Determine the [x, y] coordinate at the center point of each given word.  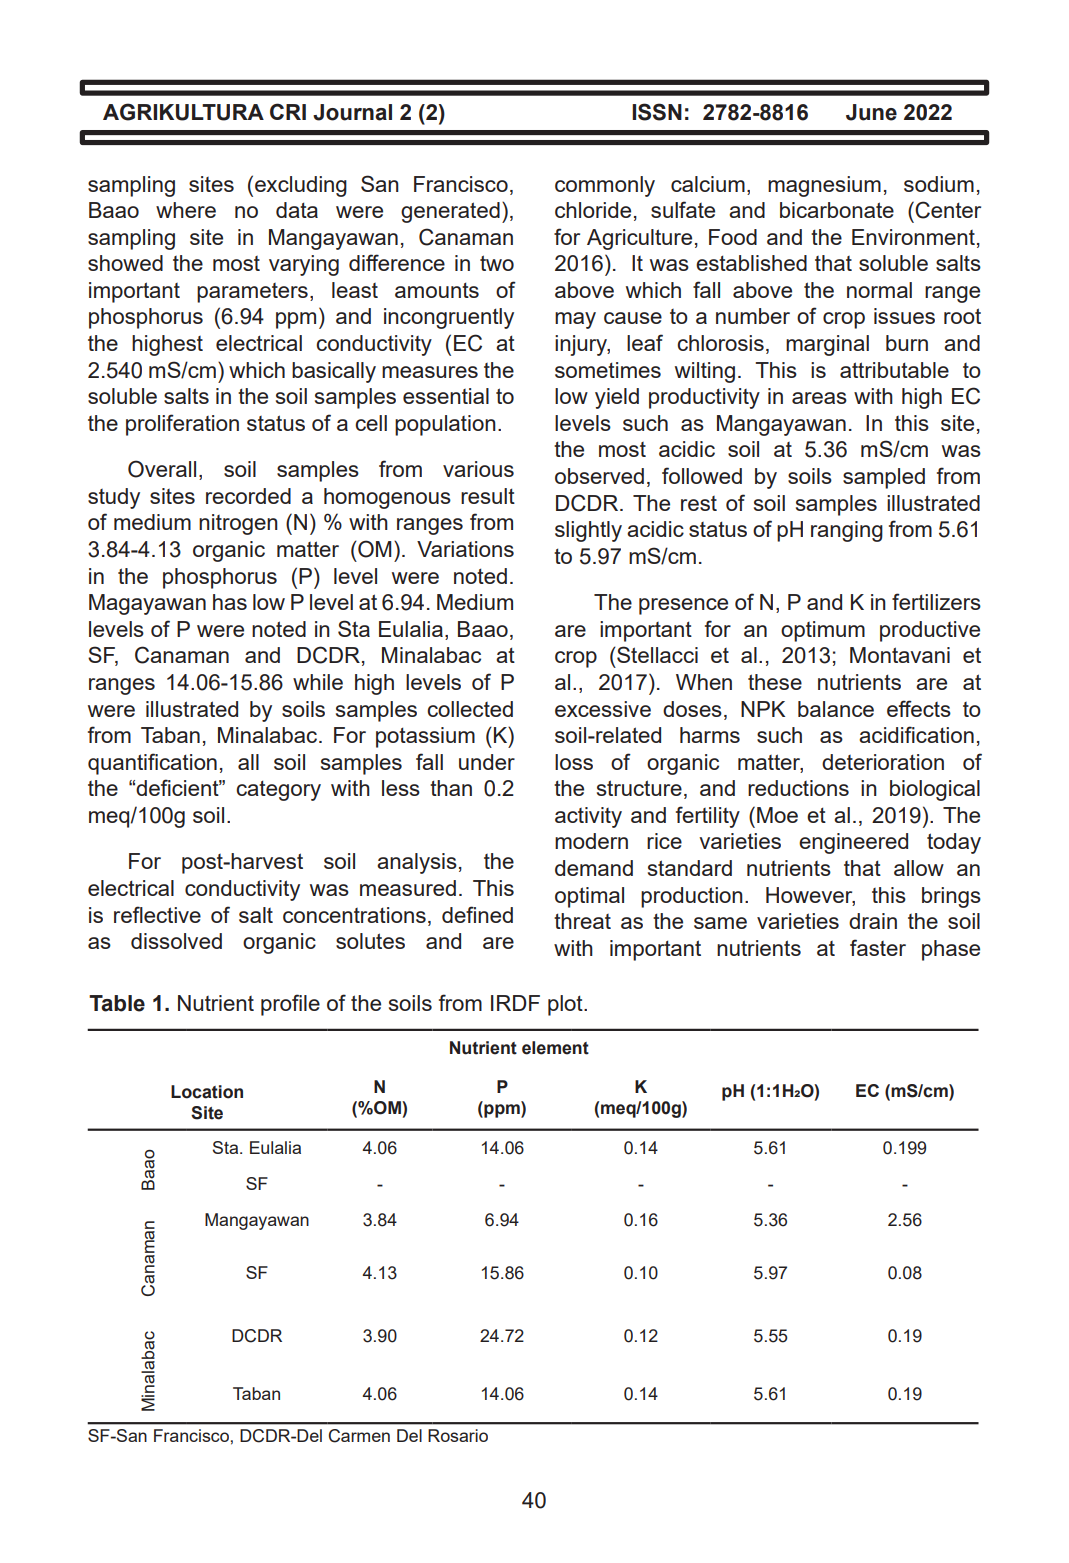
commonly [605, 186]
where [186, 210]
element [555, 1048]
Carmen [359, 1436]
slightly [588, 531]
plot [566, 1005]
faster [878, 947]
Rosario [458, 1435]
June [871, 112]
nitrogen [238, 524]
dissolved [176, 941]
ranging [847, 531]
